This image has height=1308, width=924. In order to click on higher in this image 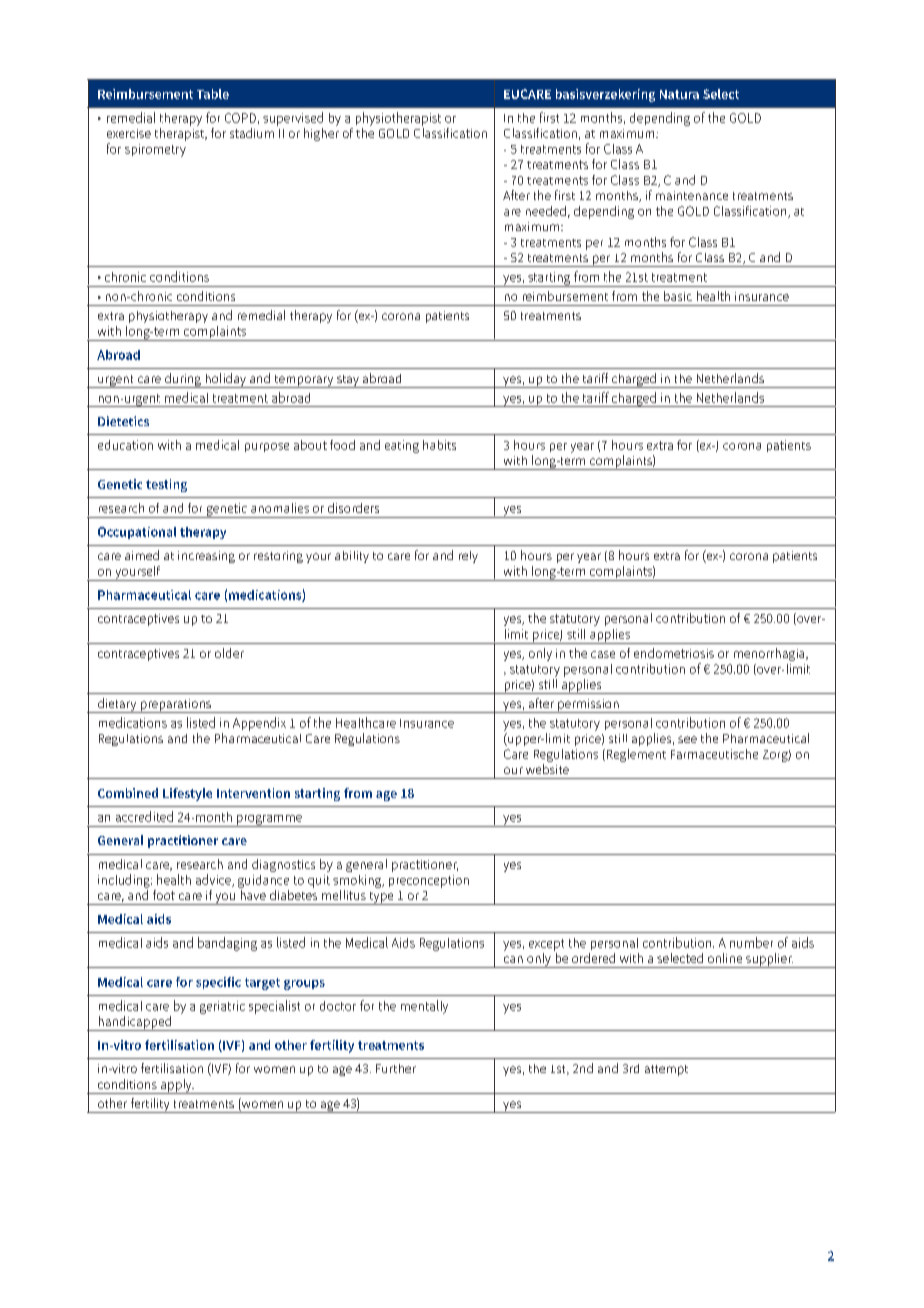, I will do `click(321, 134)`.
